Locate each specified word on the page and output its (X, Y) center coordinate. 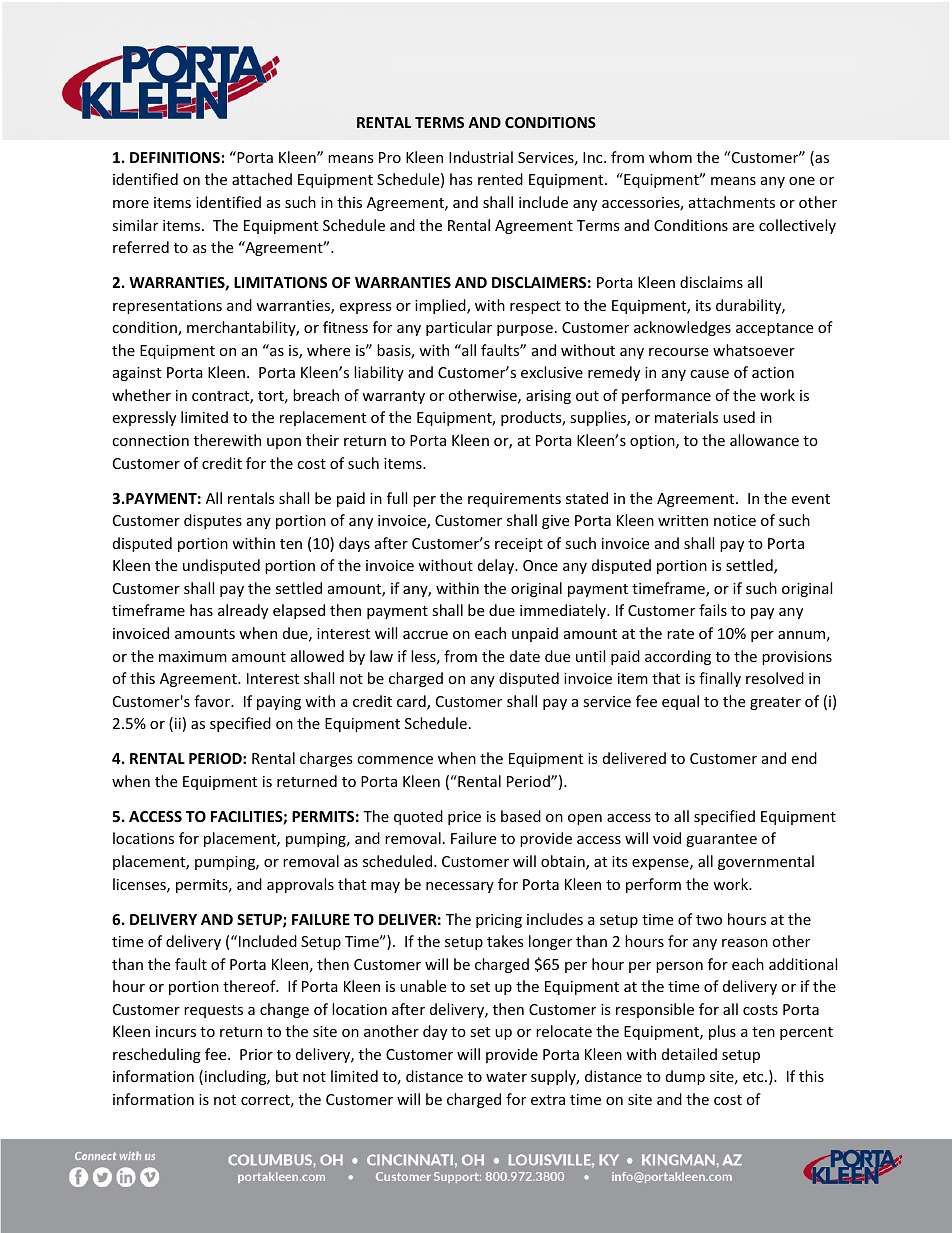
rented (500, 179)
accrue (425, 635)
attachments (732, 202)
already (243, 611)
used (739, 417)
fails (713, 610)
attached (262, 179)
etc (754, 1077)
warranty (393, 397)
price (464, 818)
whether (141, 395)
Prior (256, 1054)
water (506, 1077)
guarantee (721, 840)
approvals (300, 885)
